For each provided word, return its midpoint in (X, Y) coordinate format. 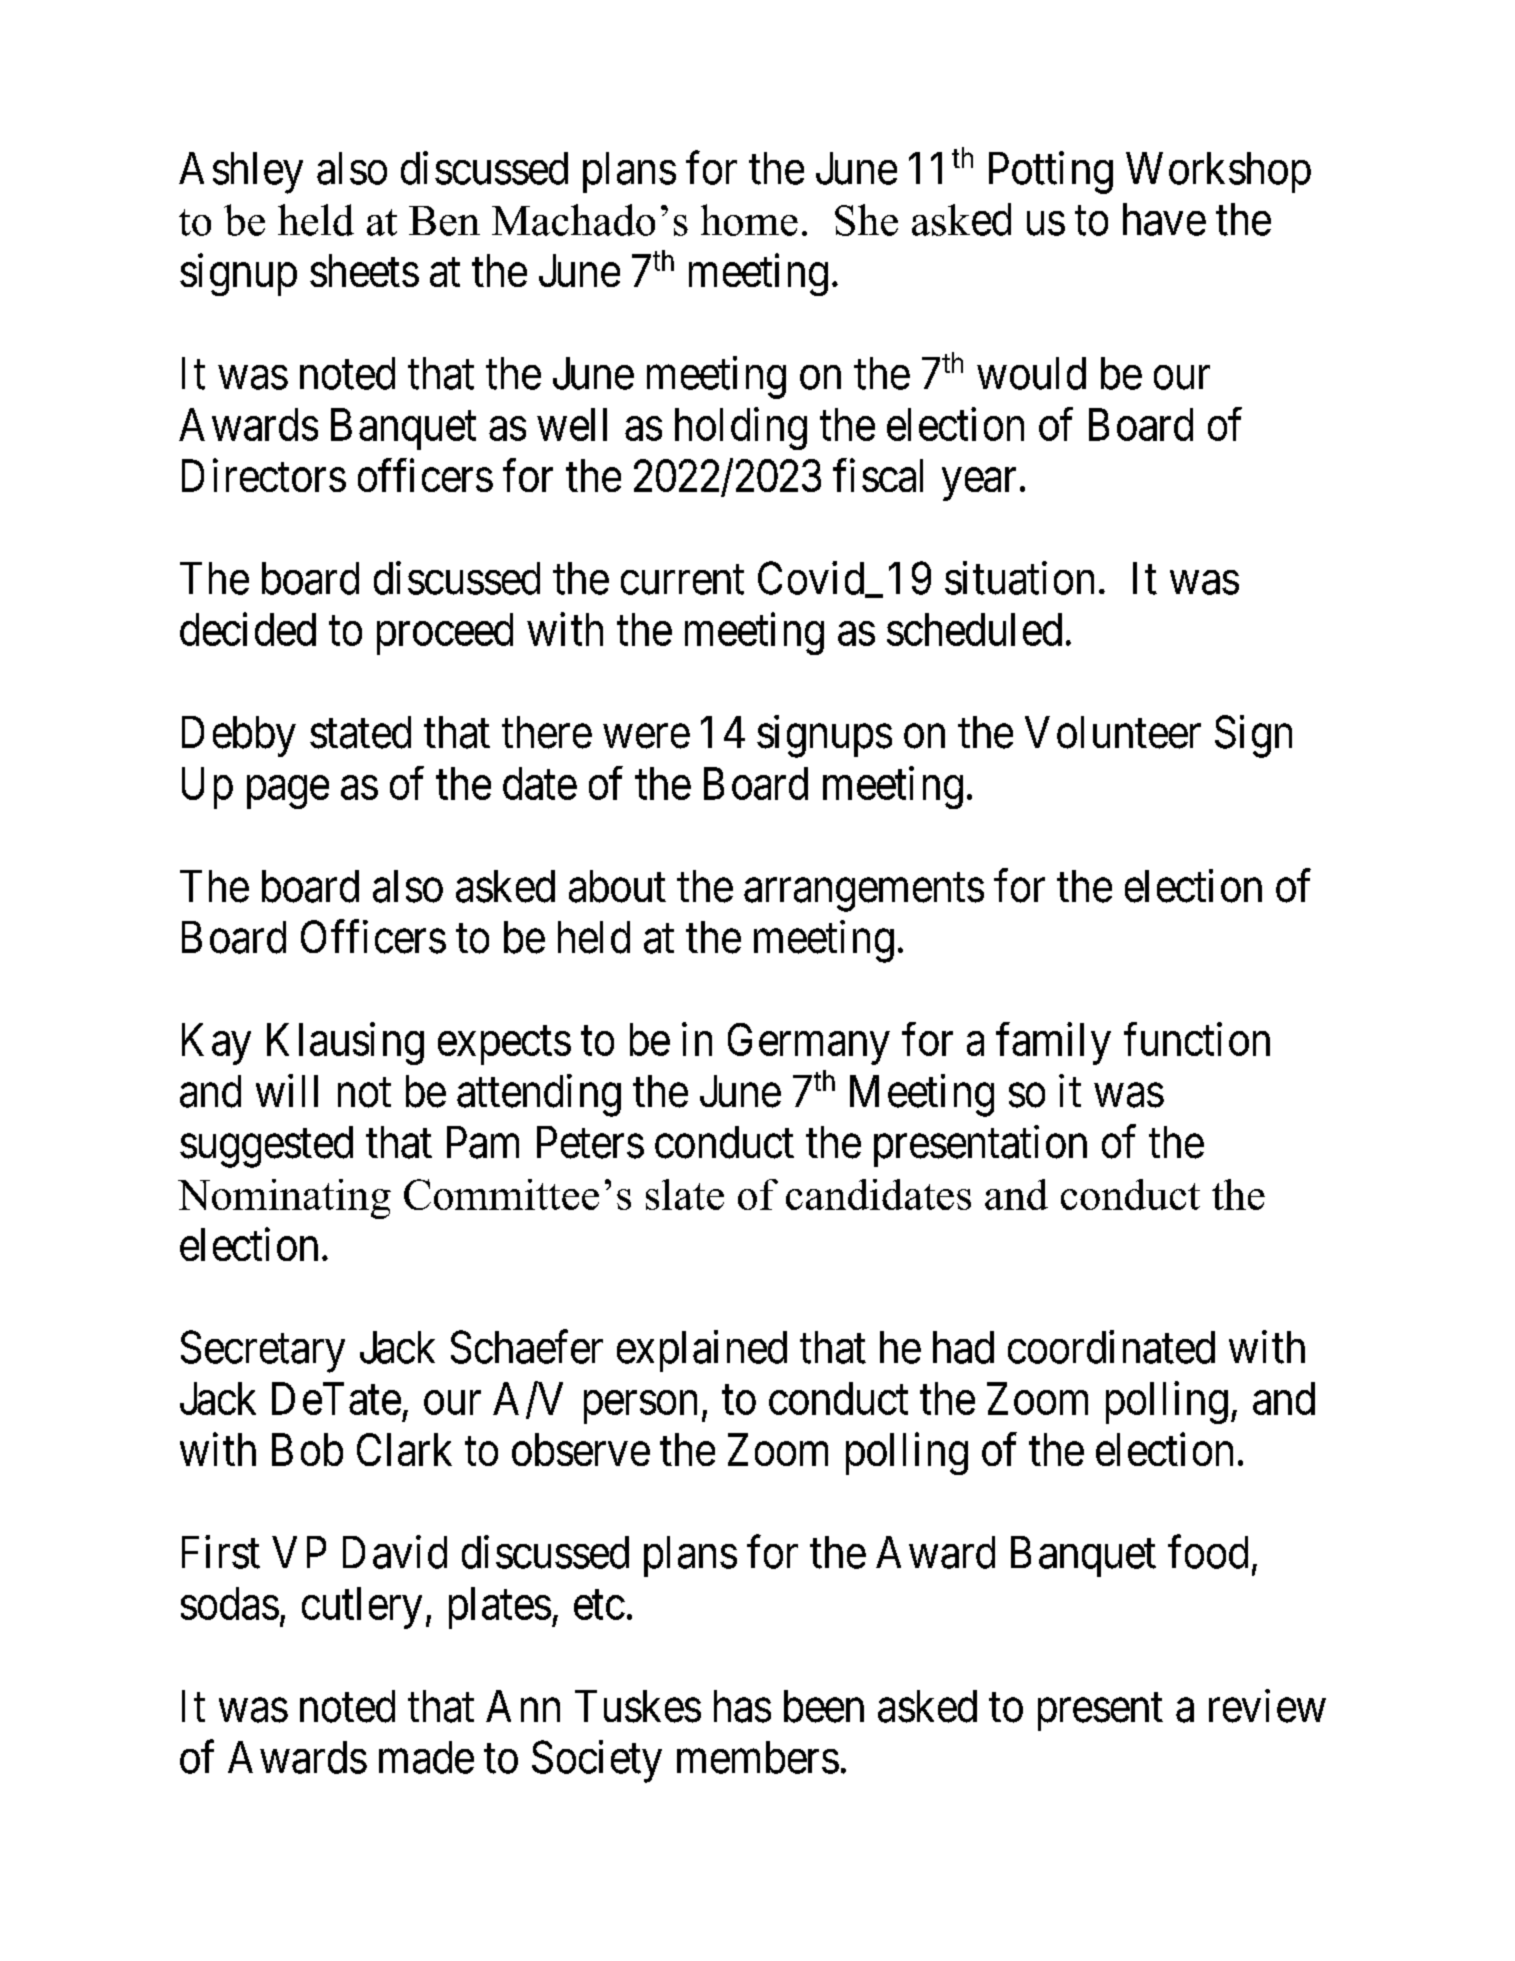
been (824, 1706)
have (1164, 219)
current (682, 580)
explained (702, 1351)
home (749, 220)
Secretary (263, 1352)
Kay (216, 1044)
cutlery (362, 1608)
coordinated (1111, 1347)
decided (248, 629)
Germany (809, 1044)
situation (1019, 578)
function (1197, 1039)
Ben (444, 221)
